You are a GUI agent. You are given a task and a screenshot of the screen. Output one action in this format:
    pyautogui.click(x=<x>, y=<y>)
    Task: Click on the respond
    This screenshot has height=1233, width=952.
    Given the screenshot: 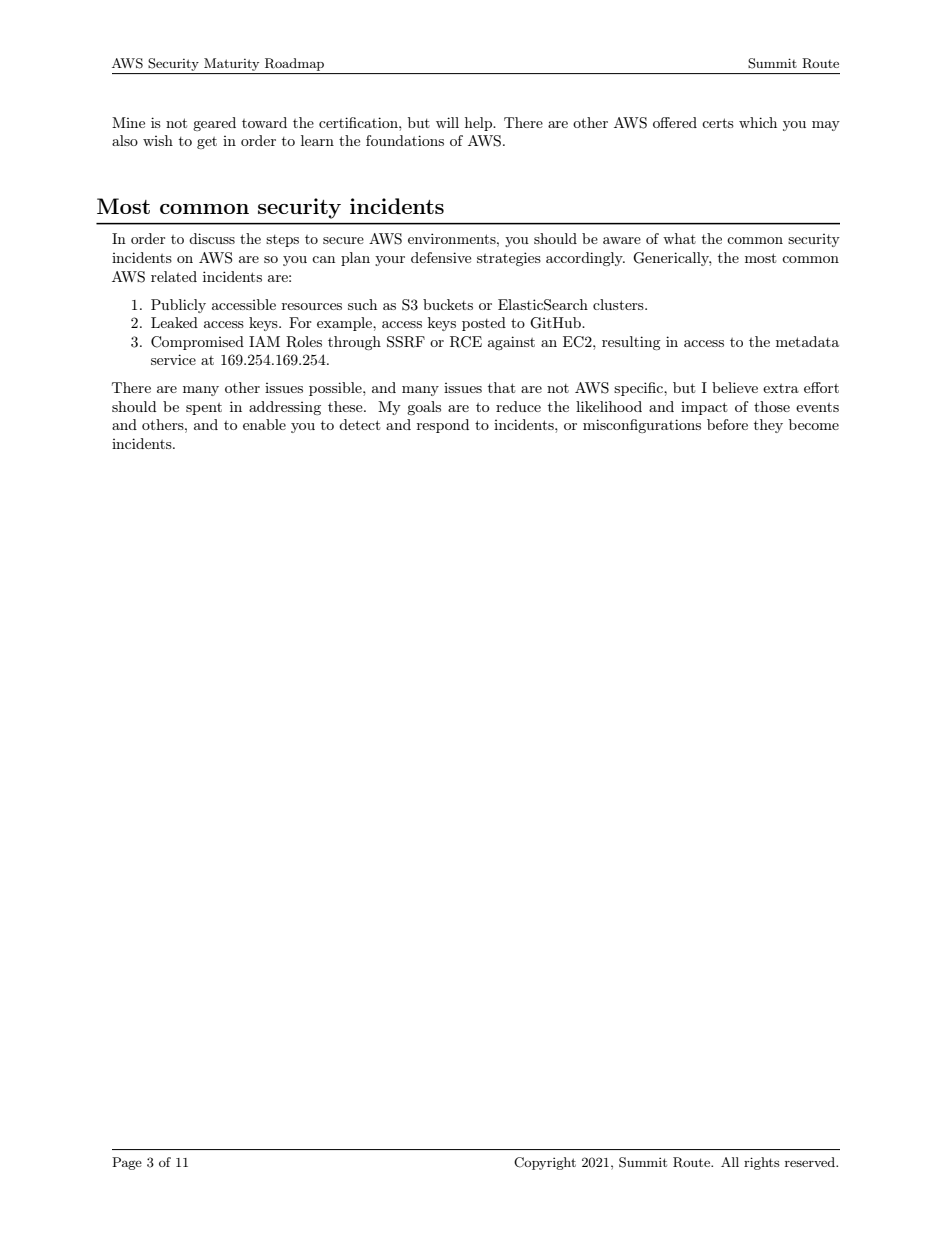 What is the action you would take?
    pyautogui.click(x=443, y=426)
